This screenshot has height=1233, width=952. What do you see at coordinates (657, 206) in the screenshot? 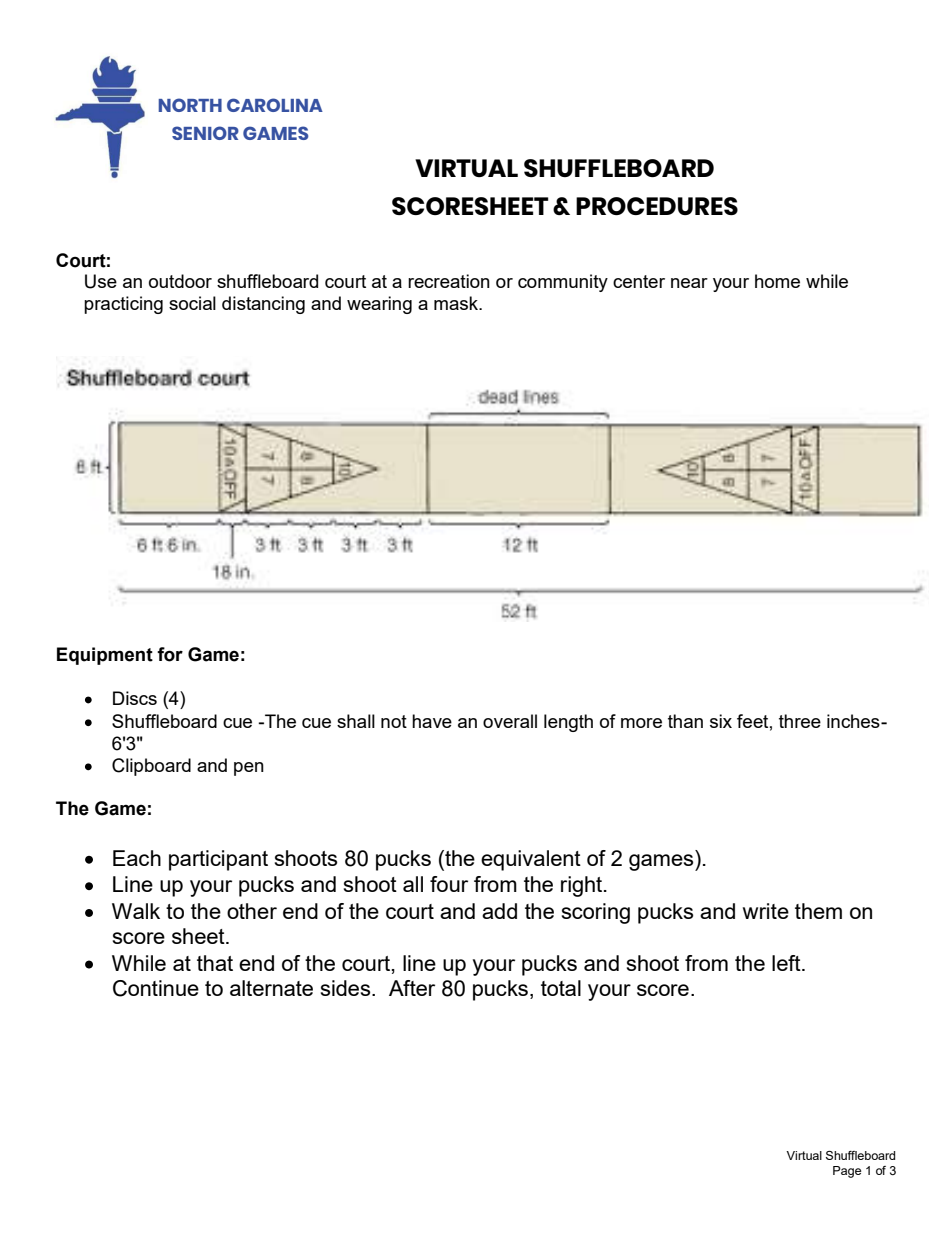
I see `PROCEDURES` at bounding box center [657, 206].
